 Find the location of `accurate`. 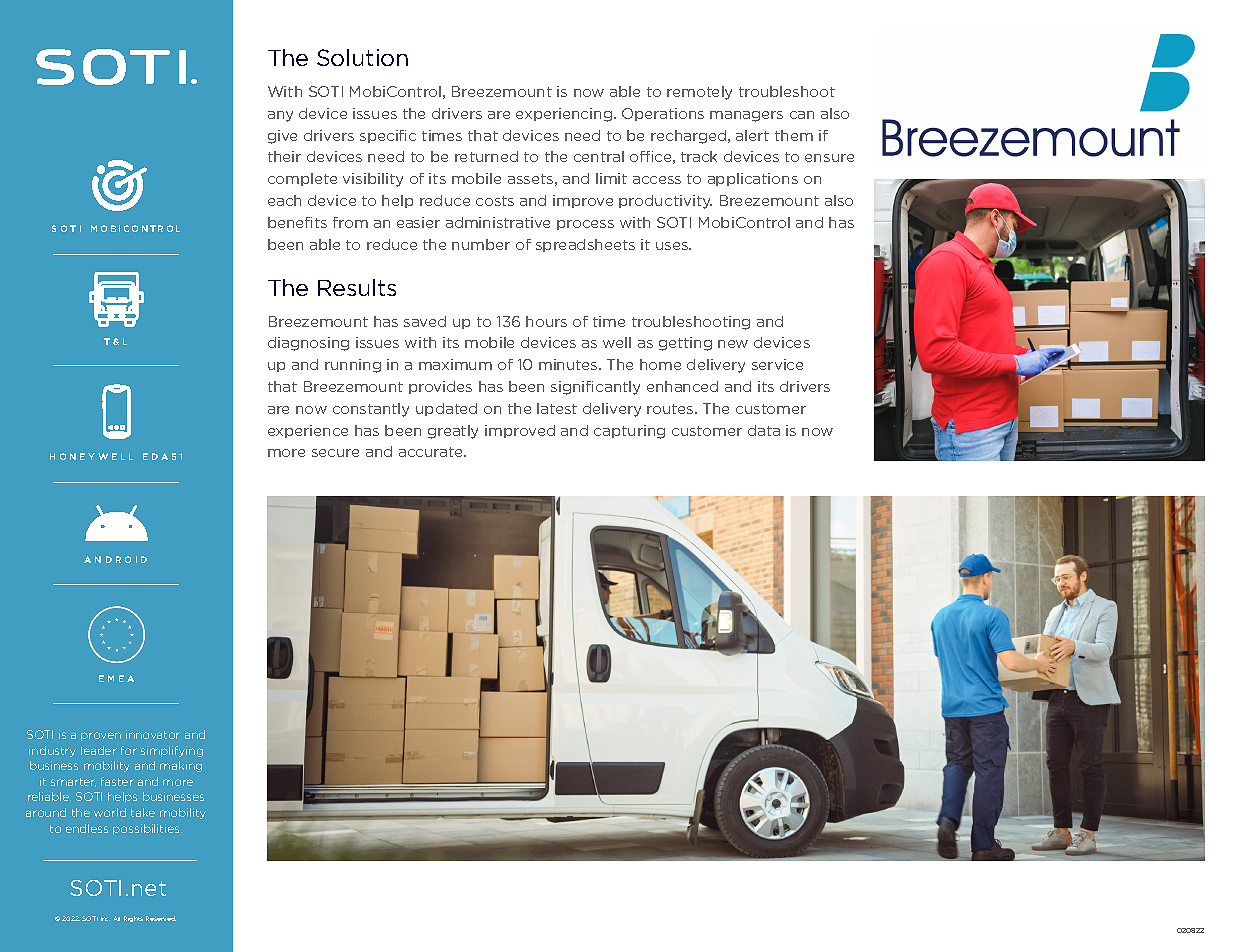

accurate is located at coordinates (432, 452).
